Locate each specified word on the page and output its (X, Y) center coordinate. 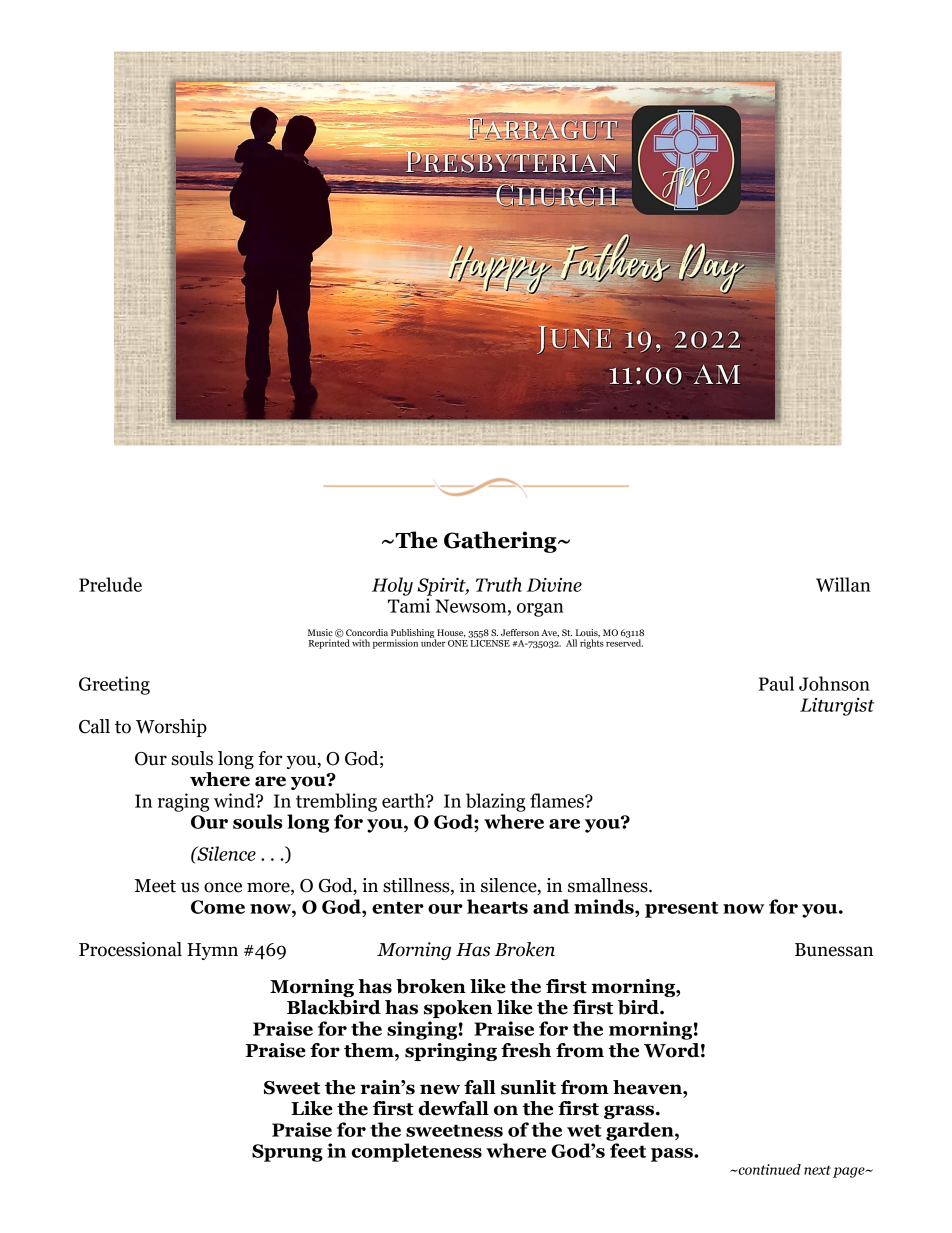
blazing (496, 802)
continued (768, 1169)
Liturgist (837, 707)
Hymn (212, 951)
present (682, 909)
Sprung (287, 1153)
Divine (554, 585)
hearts (497, 906)
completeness (417, 1152)
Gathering (501, 542)
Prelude (110, 584)
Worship (171, 728)
